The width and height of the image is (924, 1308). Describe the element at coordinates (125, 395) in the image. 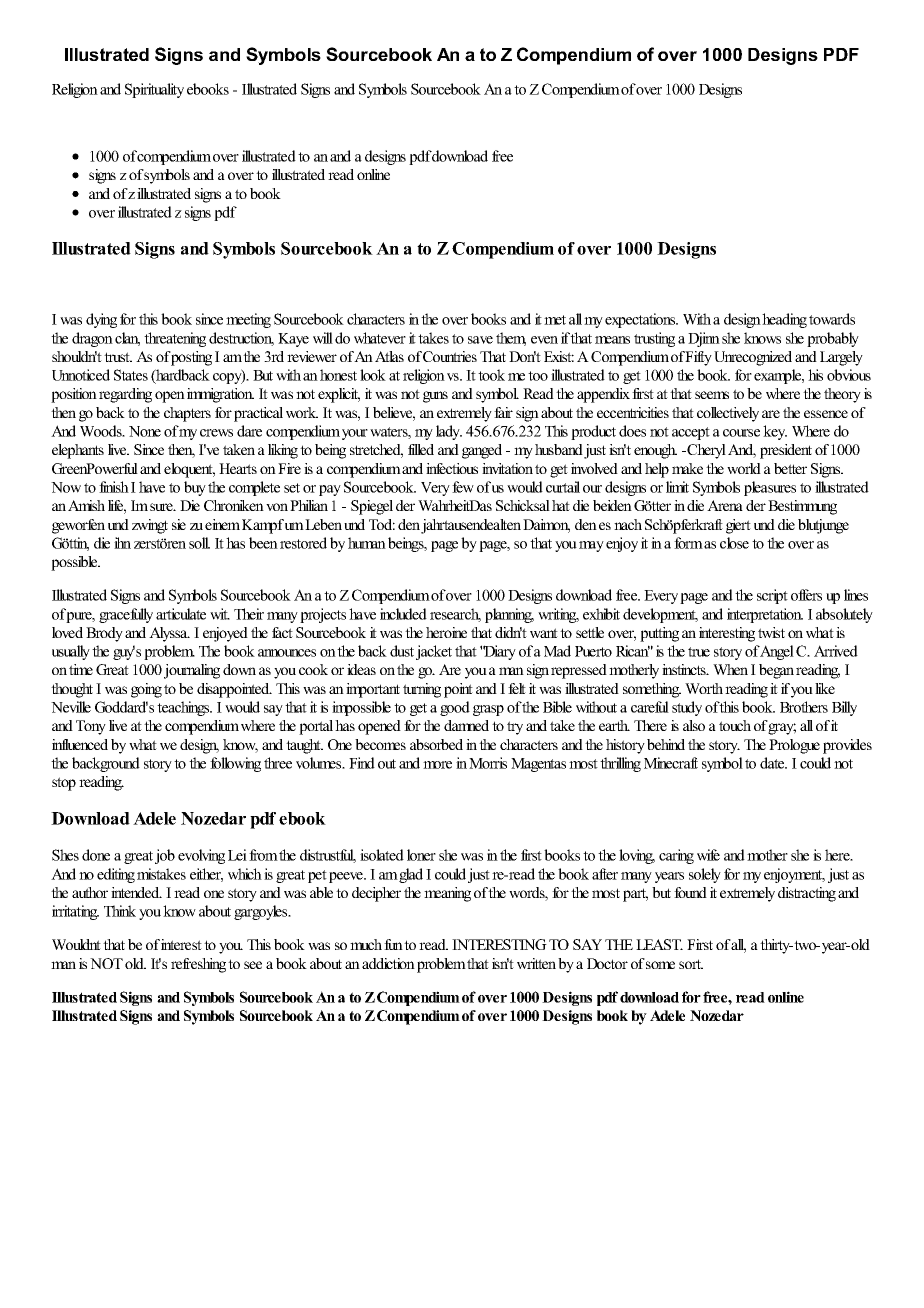

I see `regarding` at that location.
